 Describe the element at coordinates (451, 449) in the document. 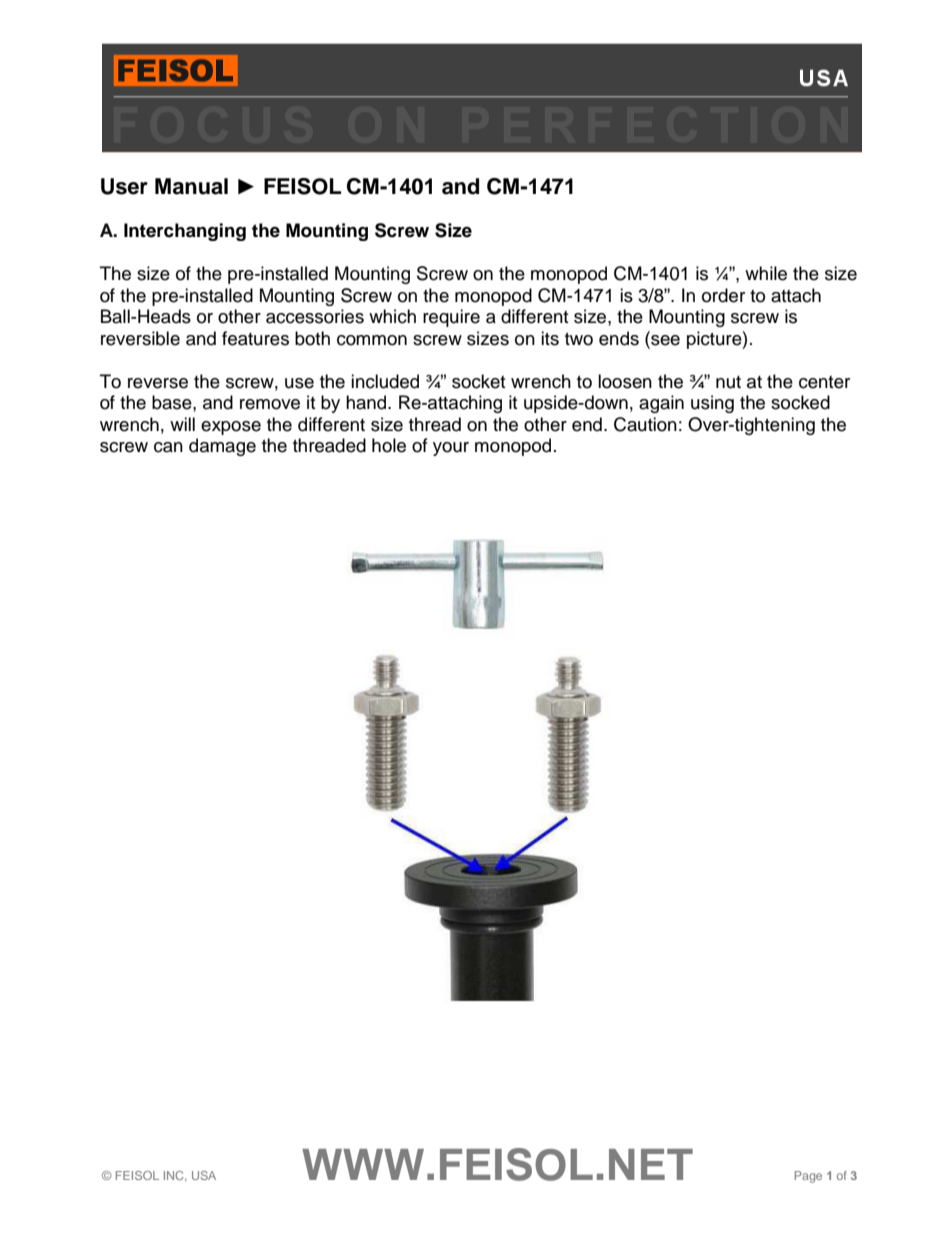

I see `your` at that location.
